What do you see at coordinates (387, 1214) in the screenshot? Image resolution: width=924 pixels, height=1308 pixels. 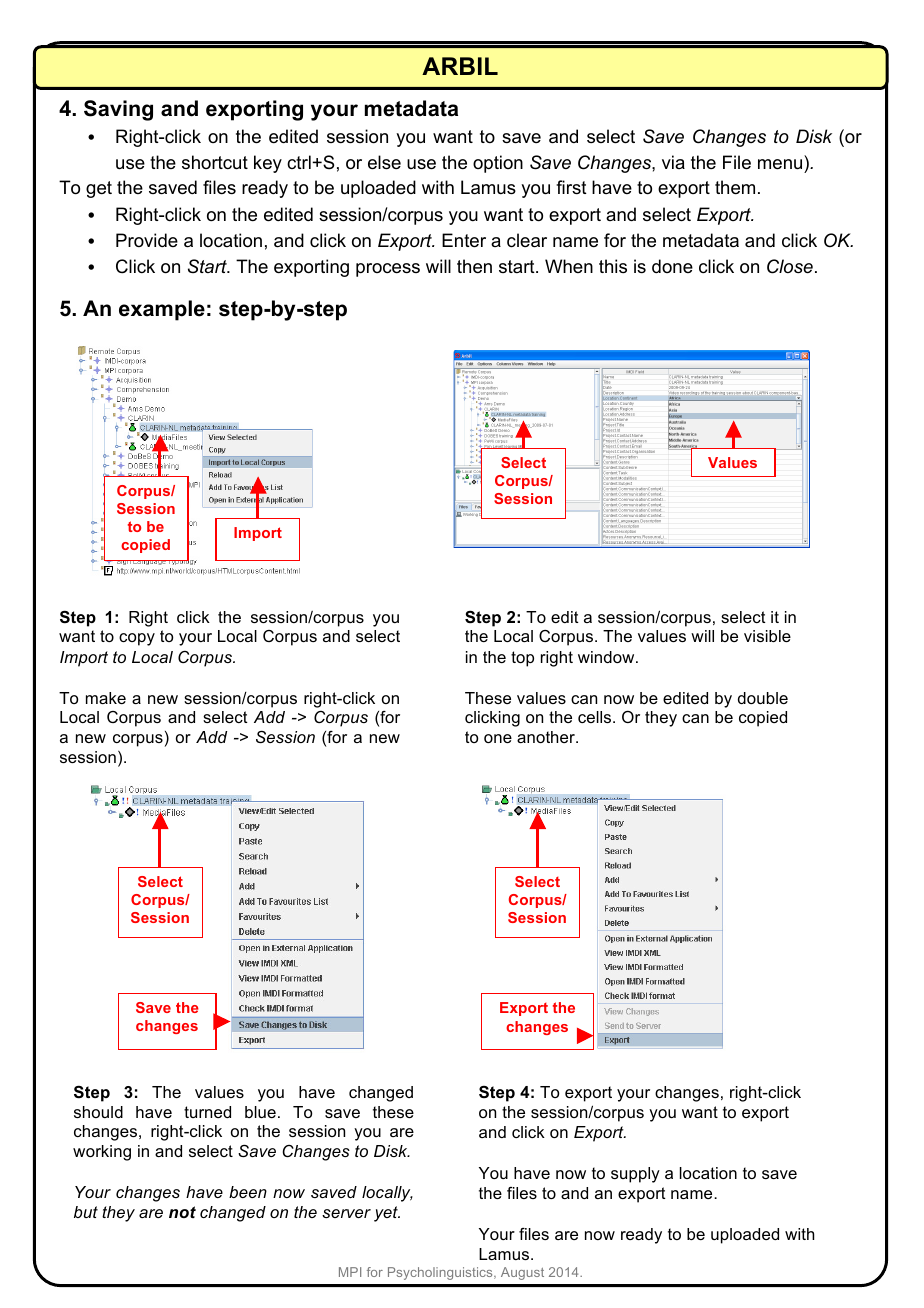 I see `yet` at bounding box center [387, 1214].
